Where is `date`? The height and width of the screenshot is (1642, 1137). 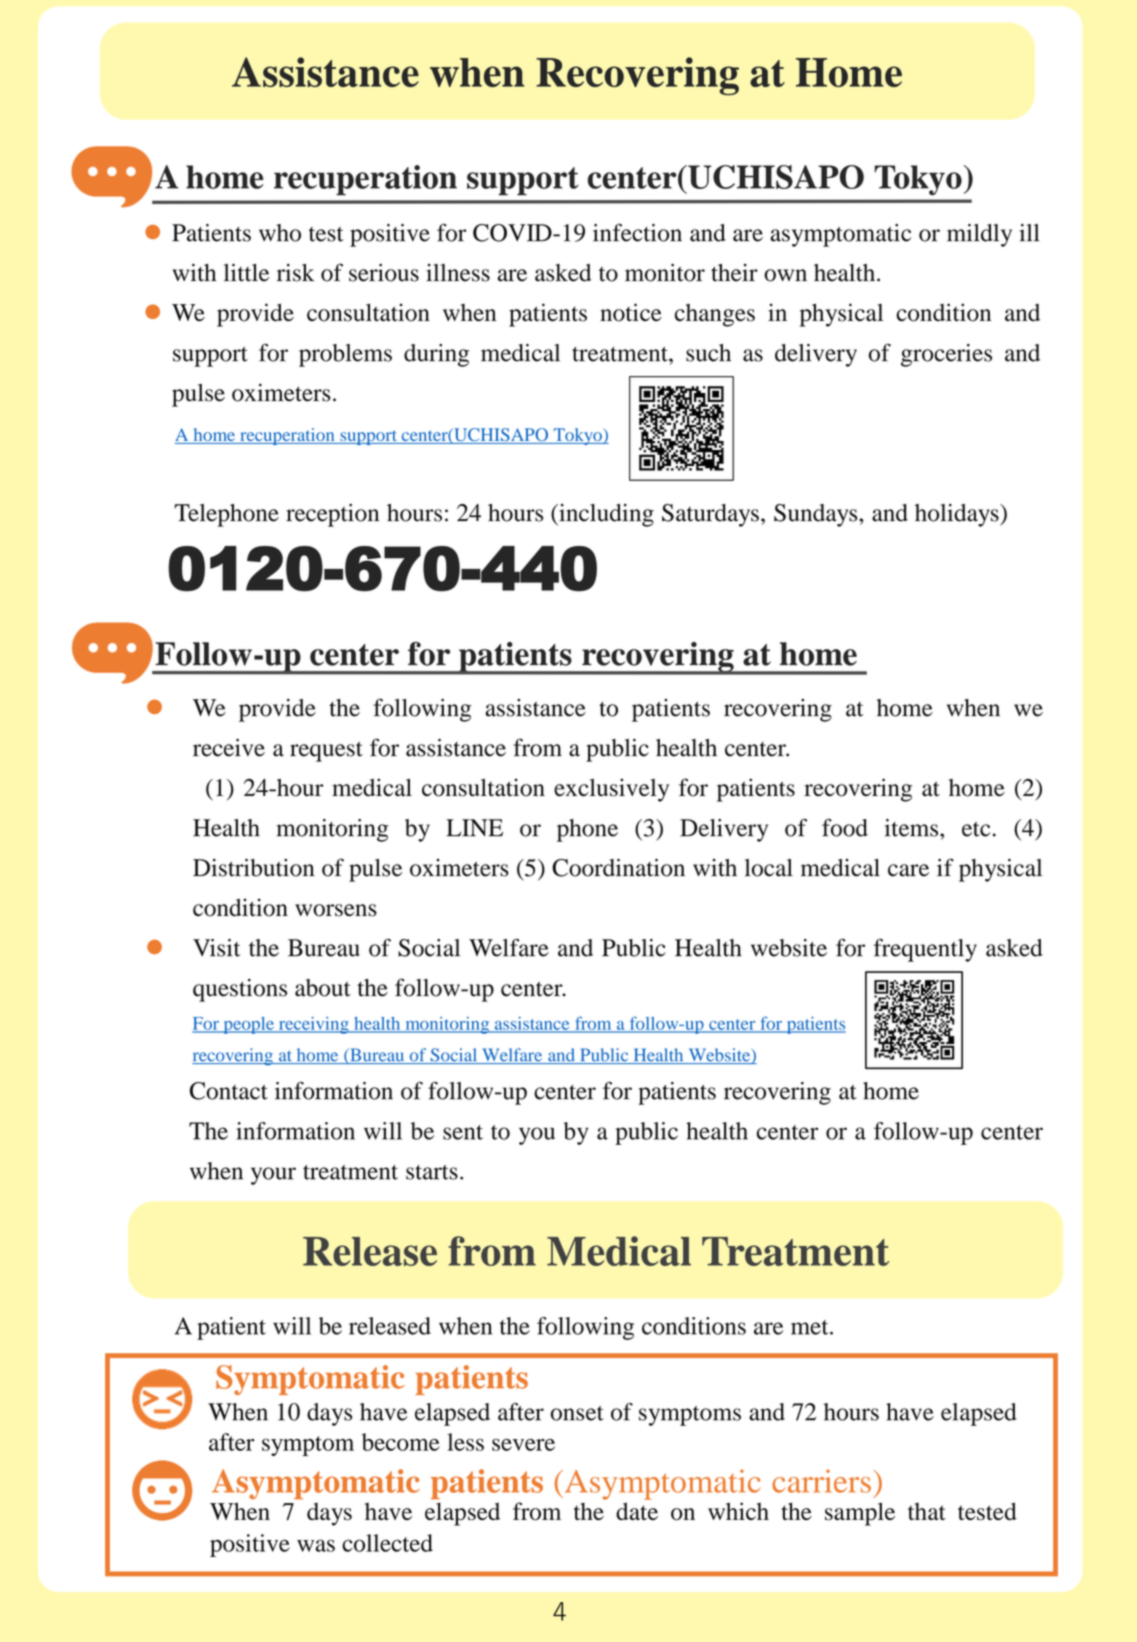
date is located at coordinates (637, 1511).
